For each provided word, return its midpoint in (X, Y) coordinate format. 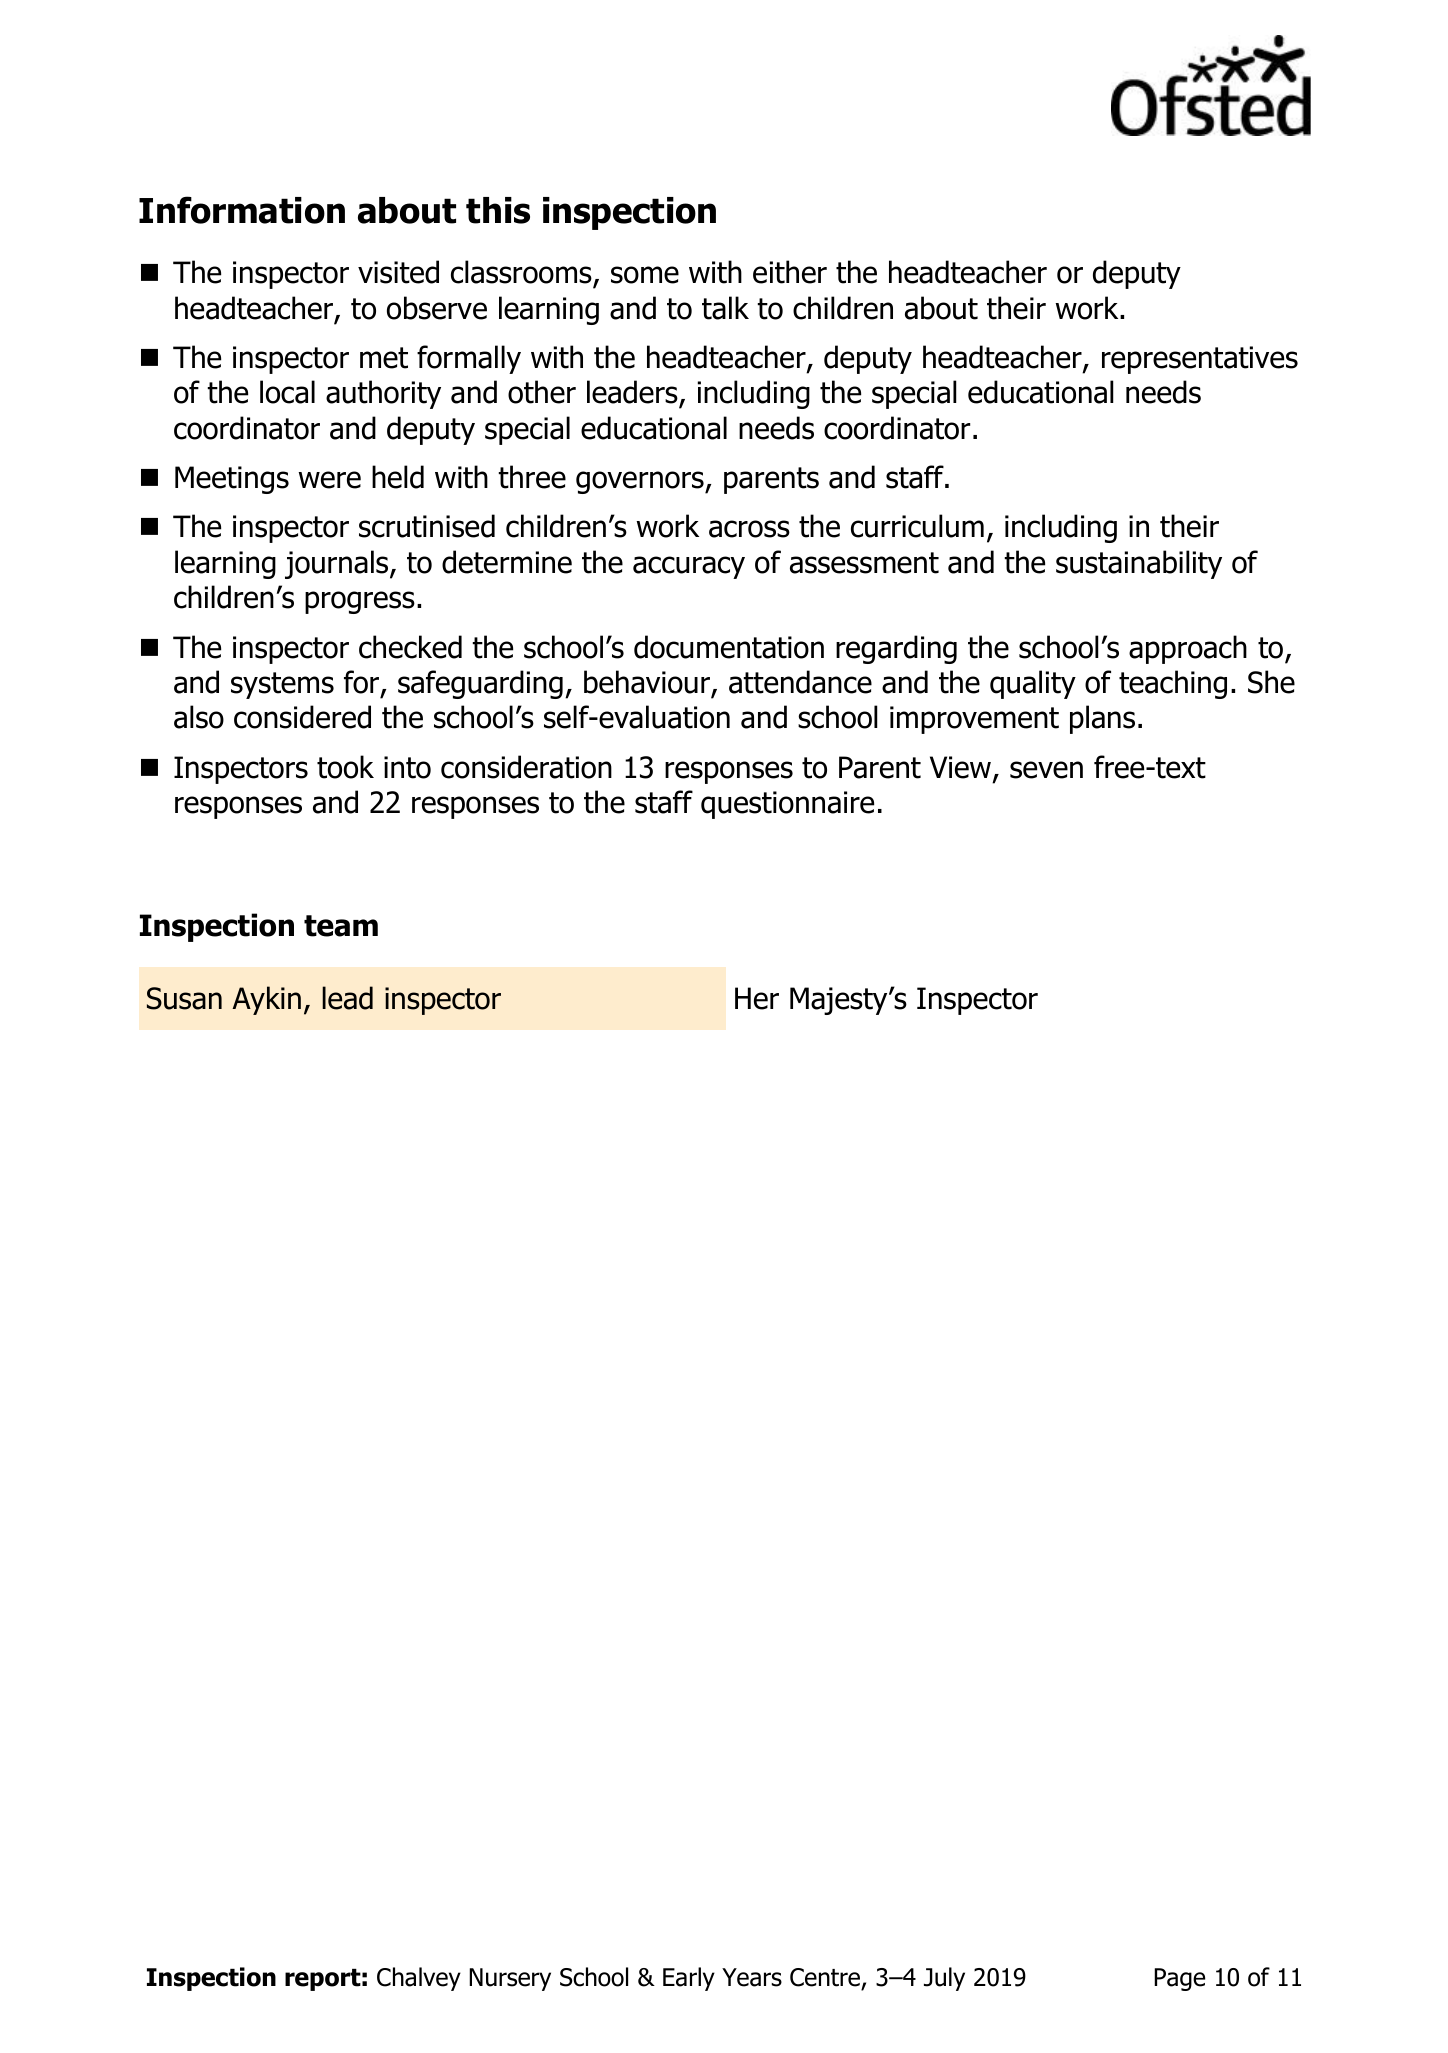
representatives (1200, 360)
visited (398, 272)
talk (725, 308)
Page (1179, 1979)
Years (752, 1977)
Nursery (510, 1979)
